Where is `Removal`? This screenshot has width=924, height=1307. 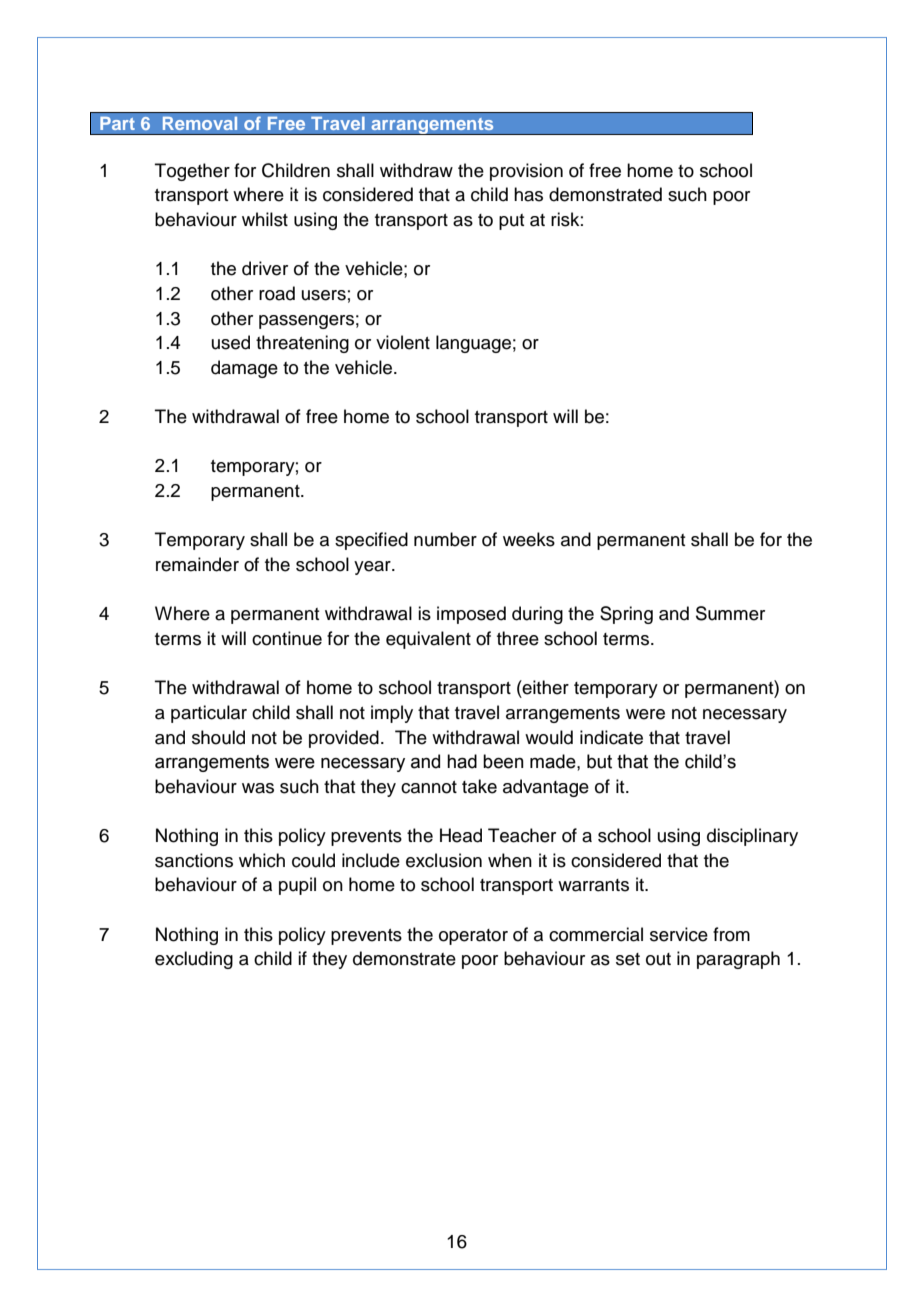 Removal is located at coordinates (200, 123).
